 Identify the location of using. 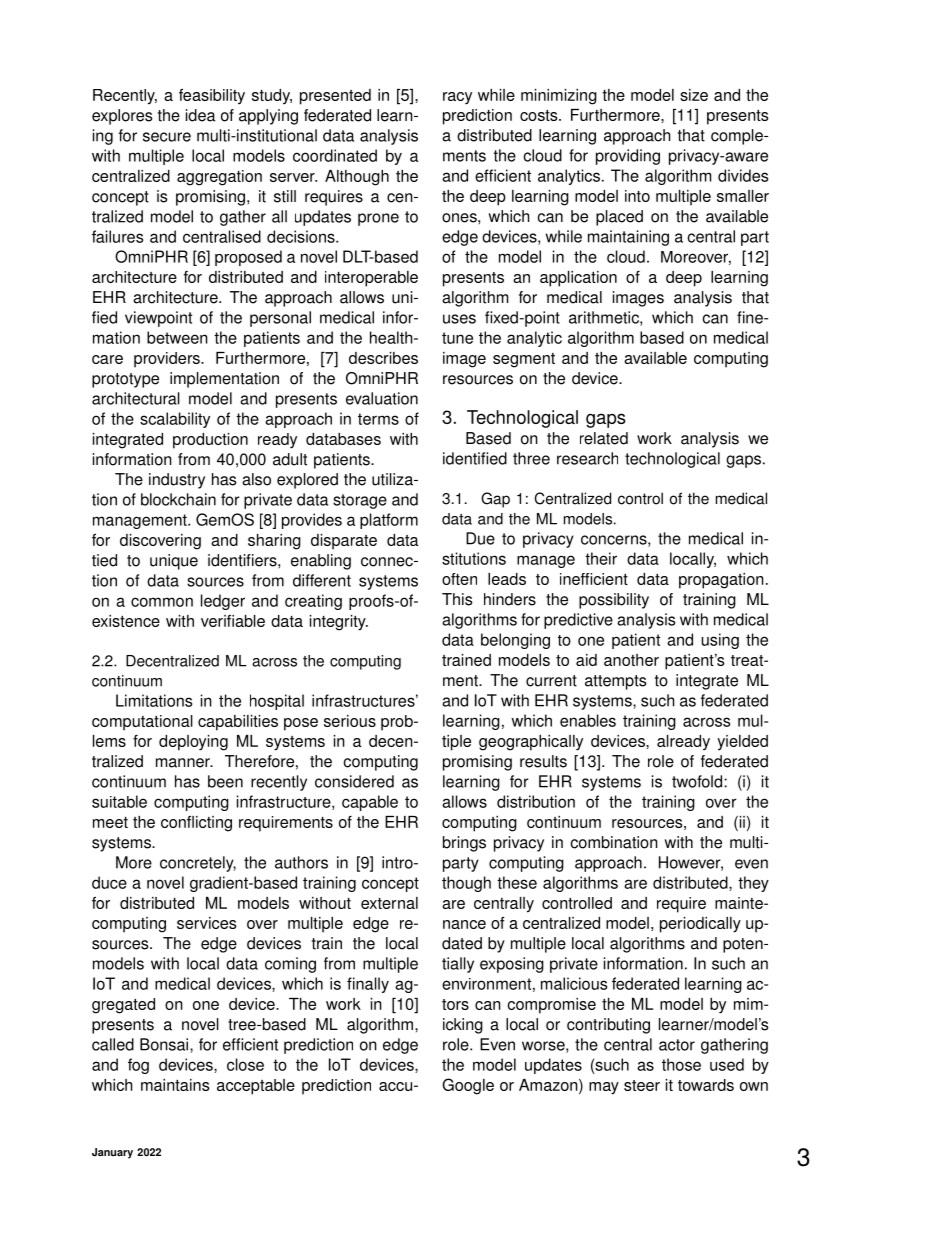
(720, 641).
